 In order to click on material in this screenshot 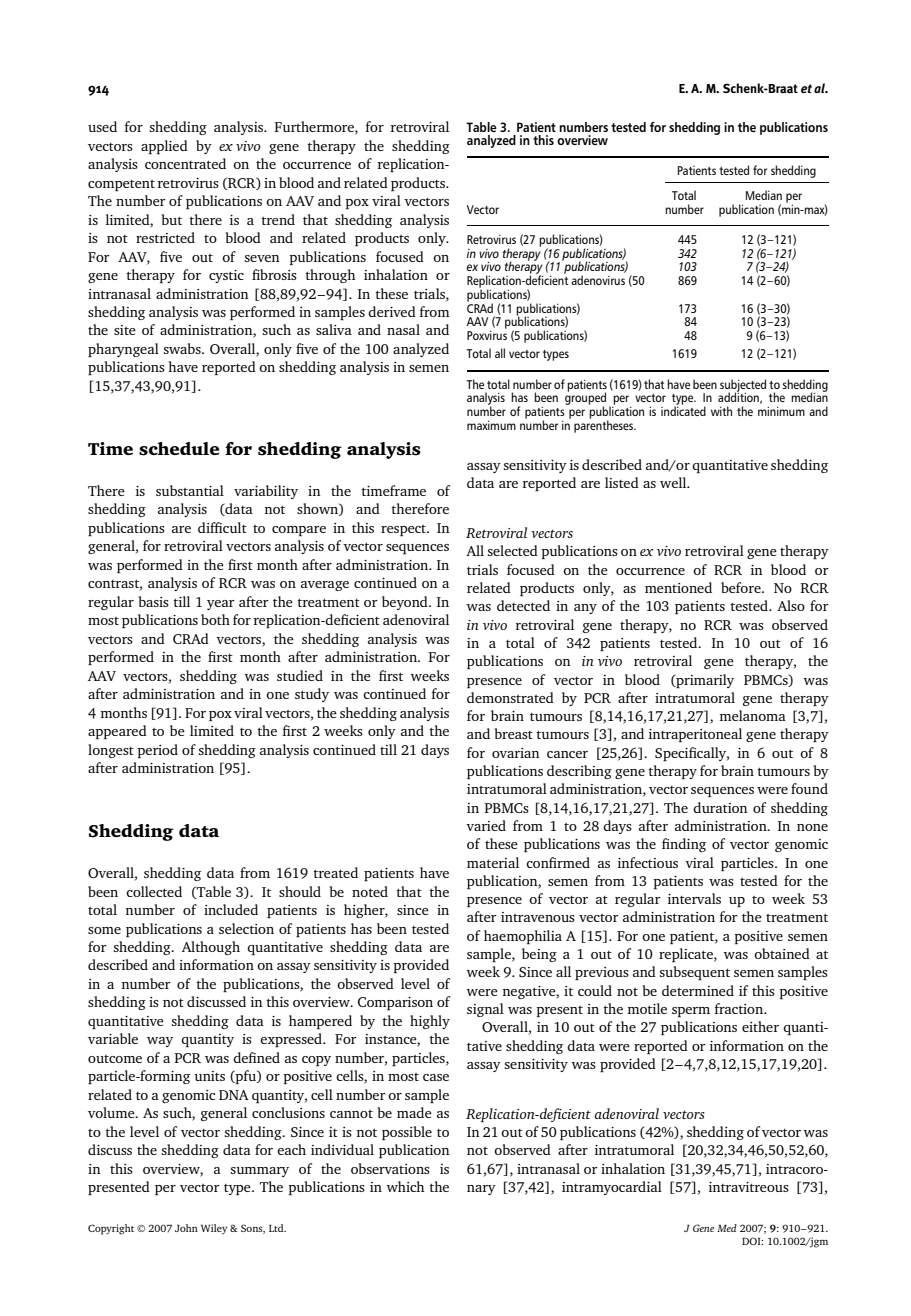, I will do `click(493, 862)`.
